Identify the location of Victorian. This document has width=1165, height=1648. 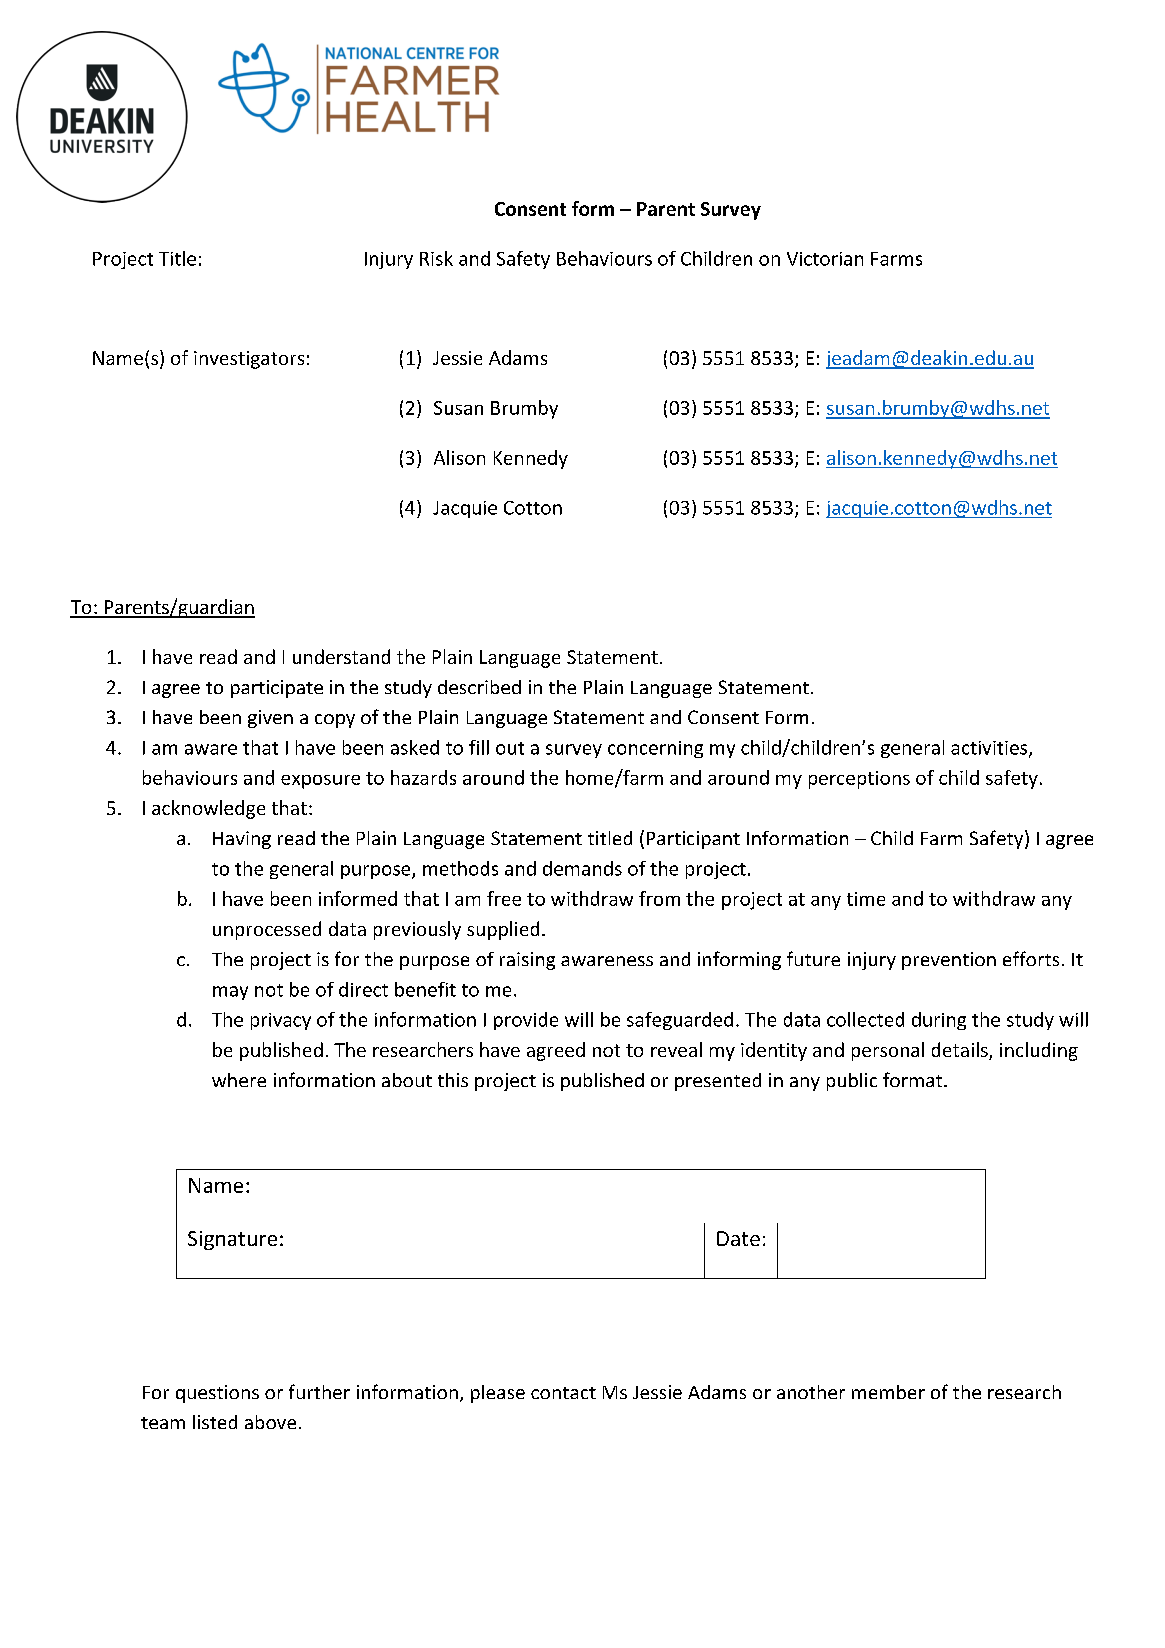
(825, 259).
